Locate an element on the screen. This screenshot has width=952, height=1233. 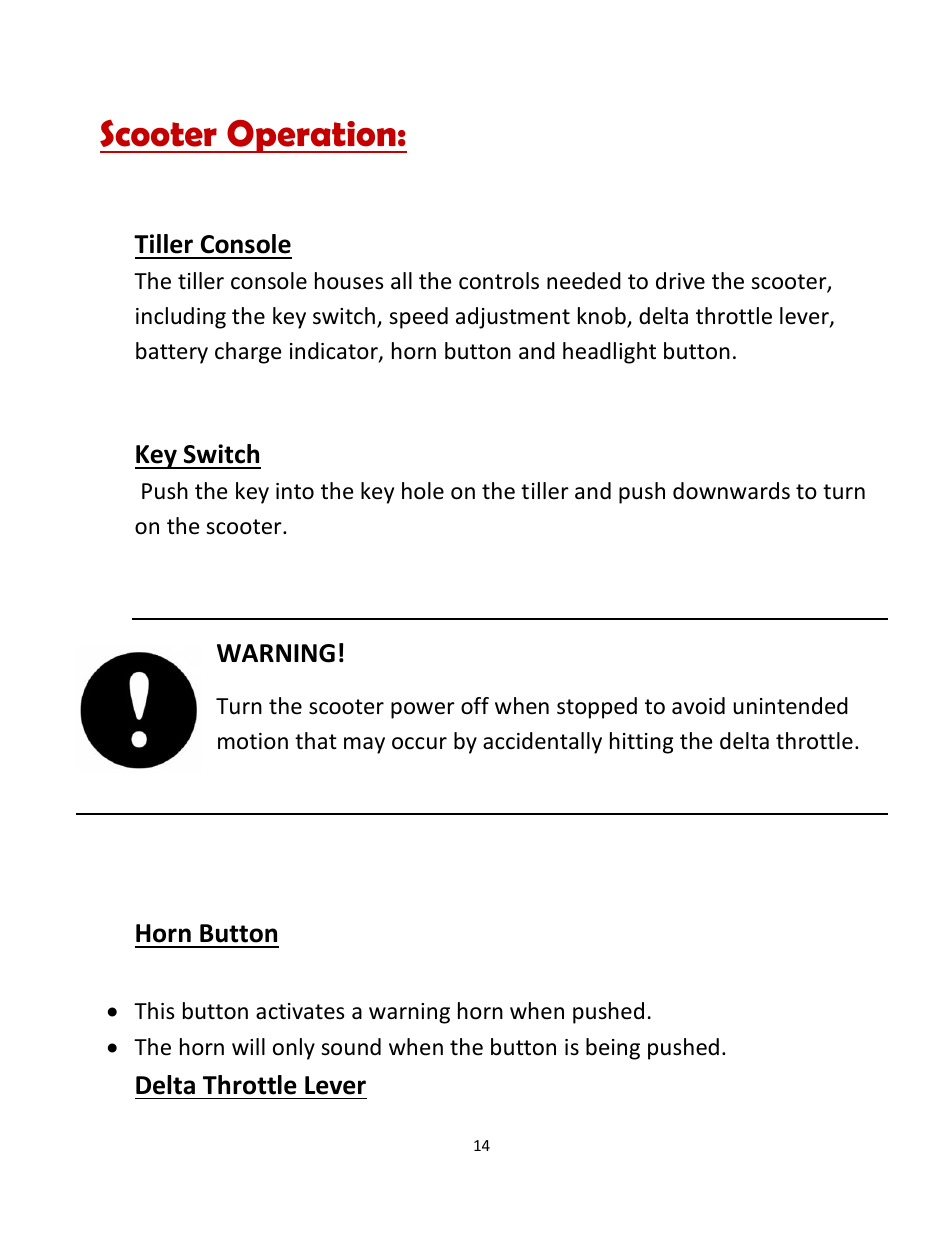
downwards is located at coordinates (731, 491).
